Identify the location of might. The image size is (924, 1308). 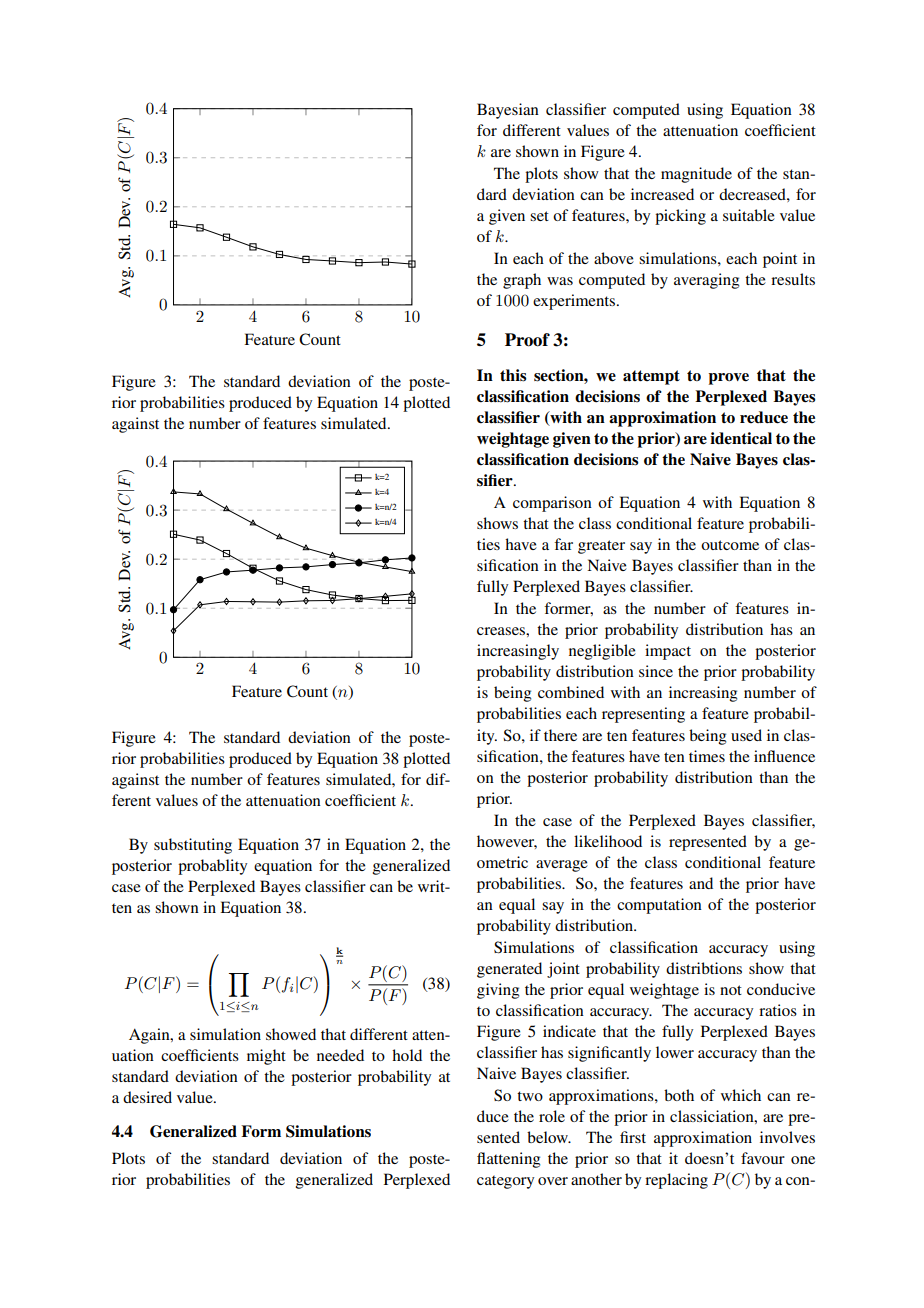
(266, 1057).
